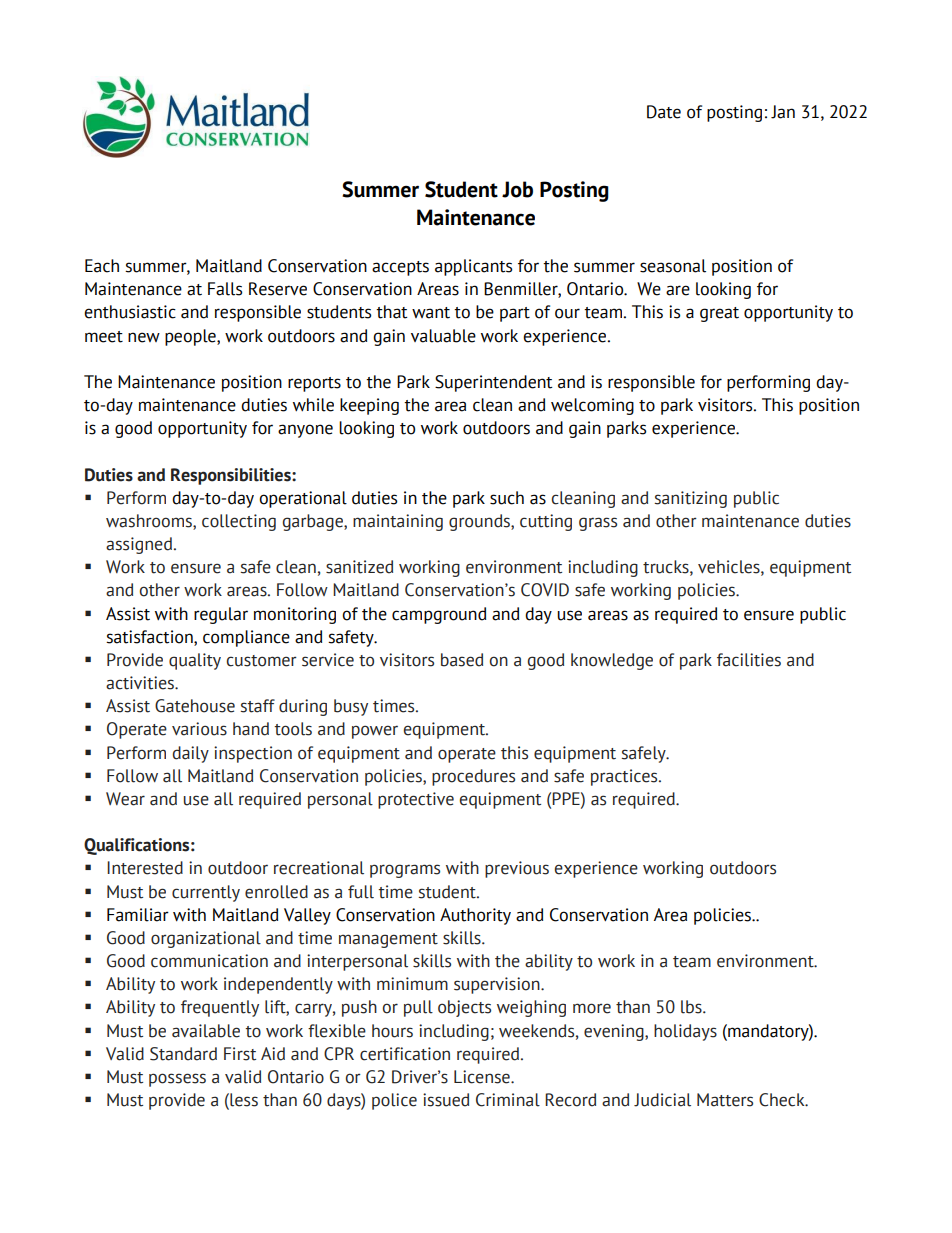 Image resolution: width=952 pixels, height=1233 pixels. What do you see at coordinates (177, 1080) in the screenshot?
I see `possess` at bounding box center [177, 1080].
